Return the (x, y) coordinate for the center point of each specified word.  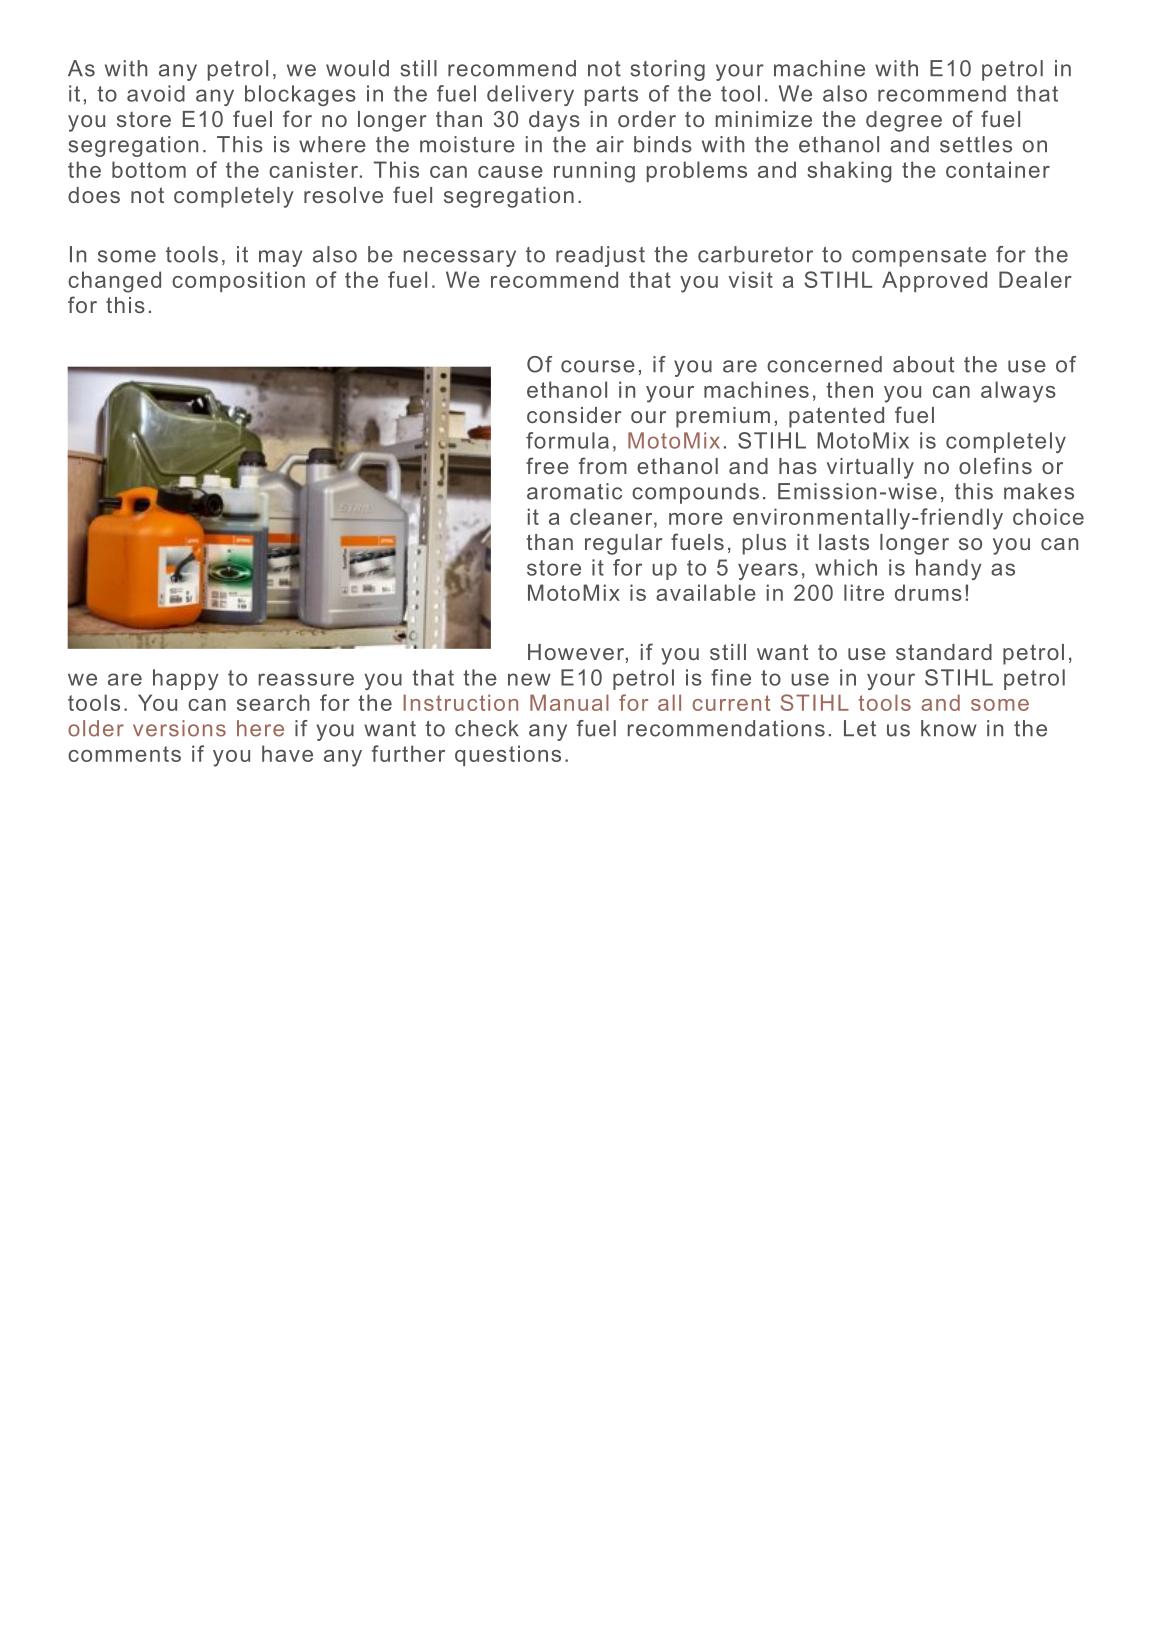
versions (179, 728)
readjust (600, 256)
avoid (156, 93)
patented (836, 417)
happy (186, 679)
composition (238, 281)
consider (574, 415)
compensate (919, 257)
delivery (530, 95)
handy (949, 569)
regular (623, 544)
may (280, 258)
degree (904, 121)
